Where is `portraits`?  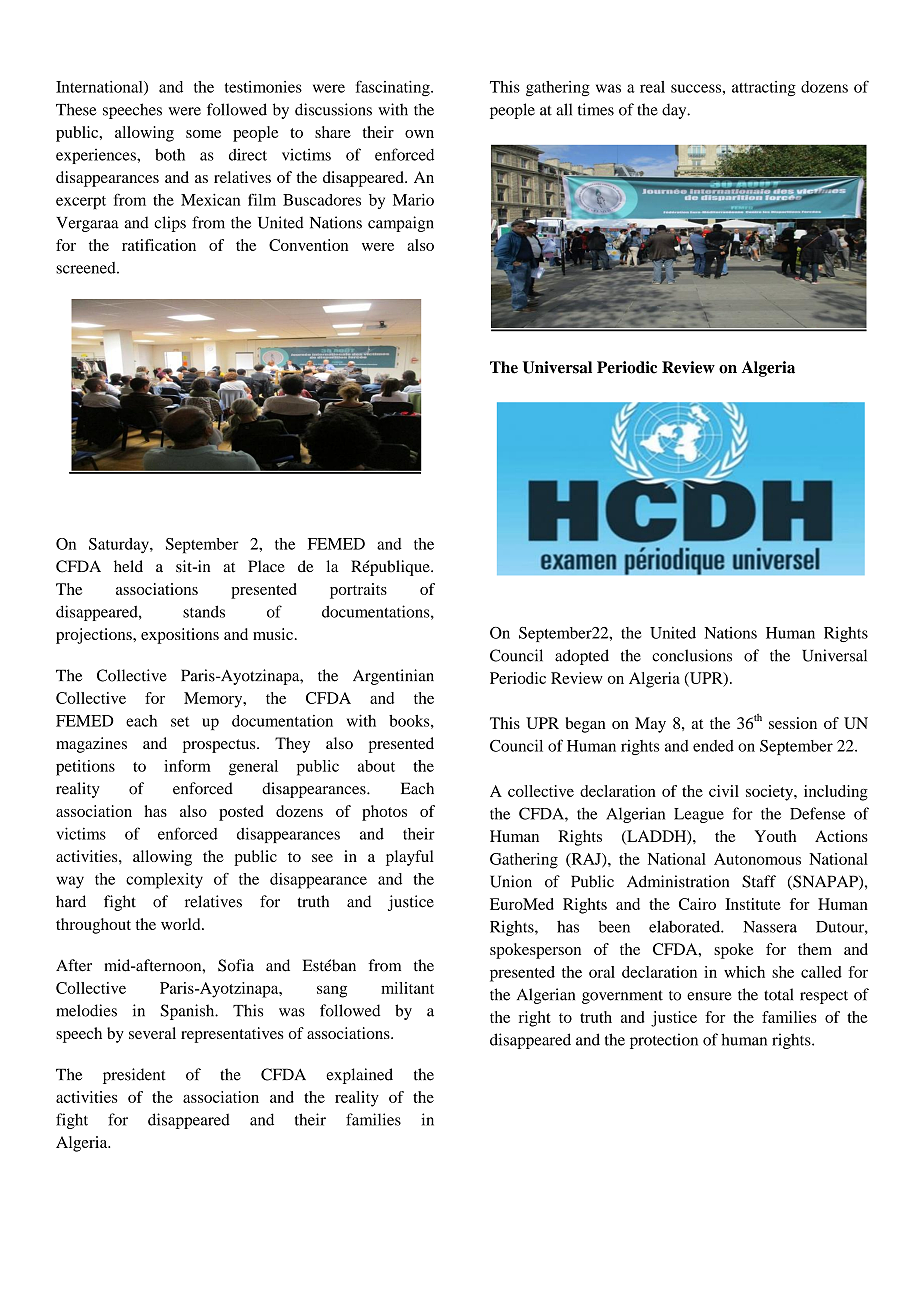
portraits is located at coordinates (358, 591).
